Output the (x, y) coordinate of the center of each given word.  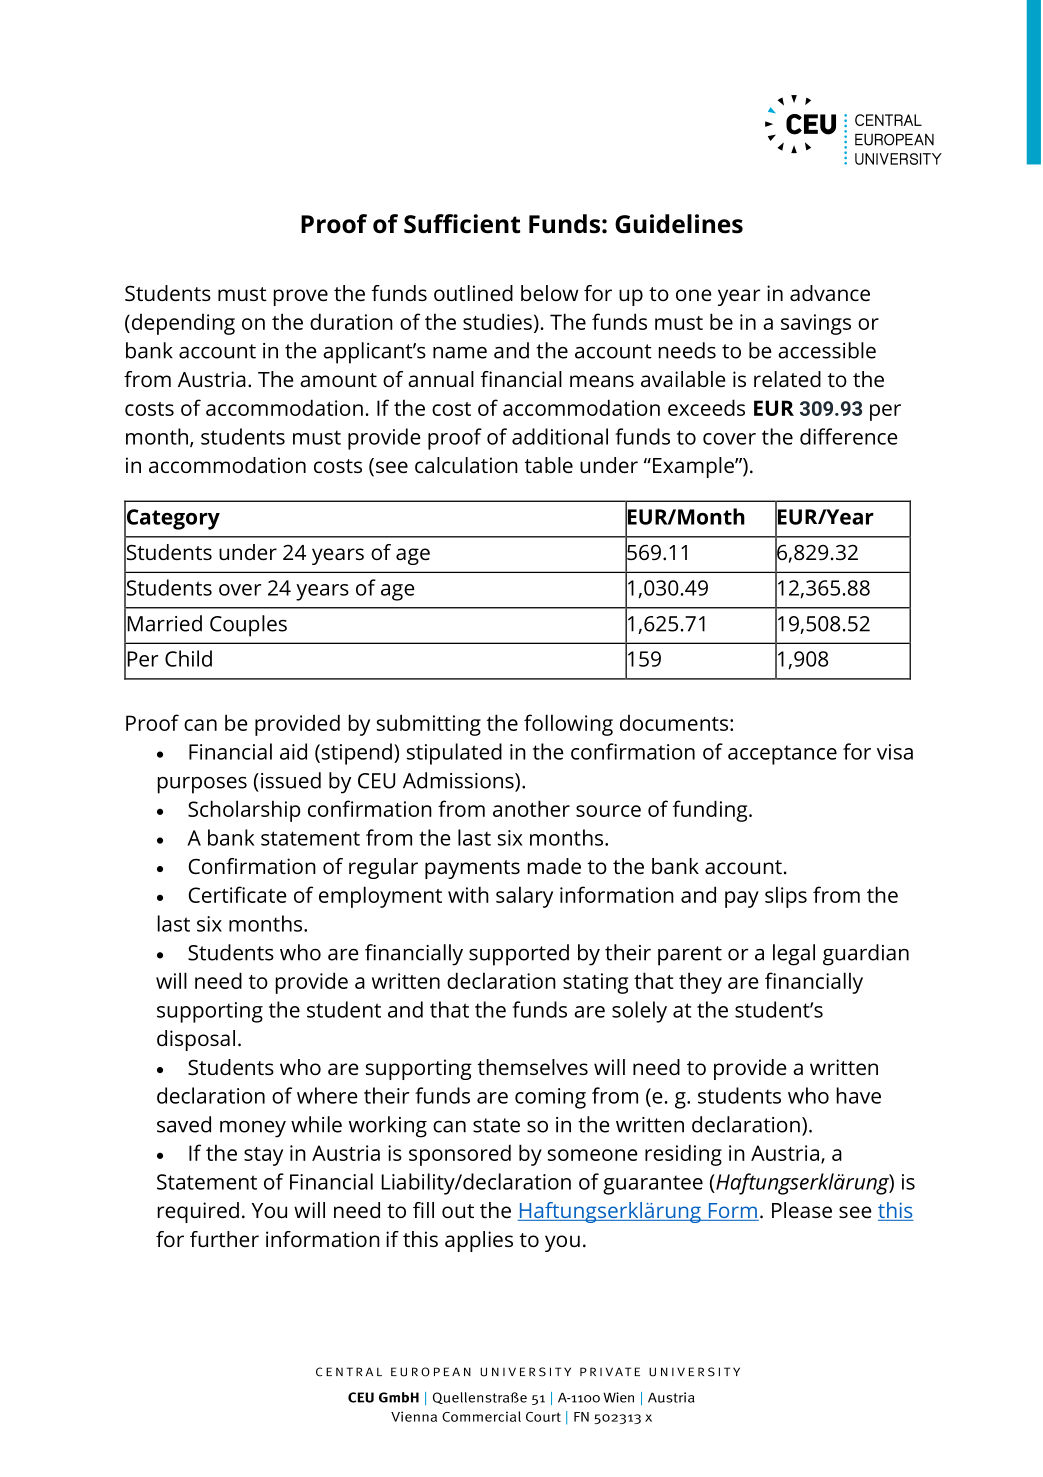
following (568, 725)
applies (479, 1241)
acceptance (782, 755)
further (224, 1239)
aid (293, 751)
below (549, 293)
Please (802, 1210)
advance (830, 293)
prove (301, 297)
